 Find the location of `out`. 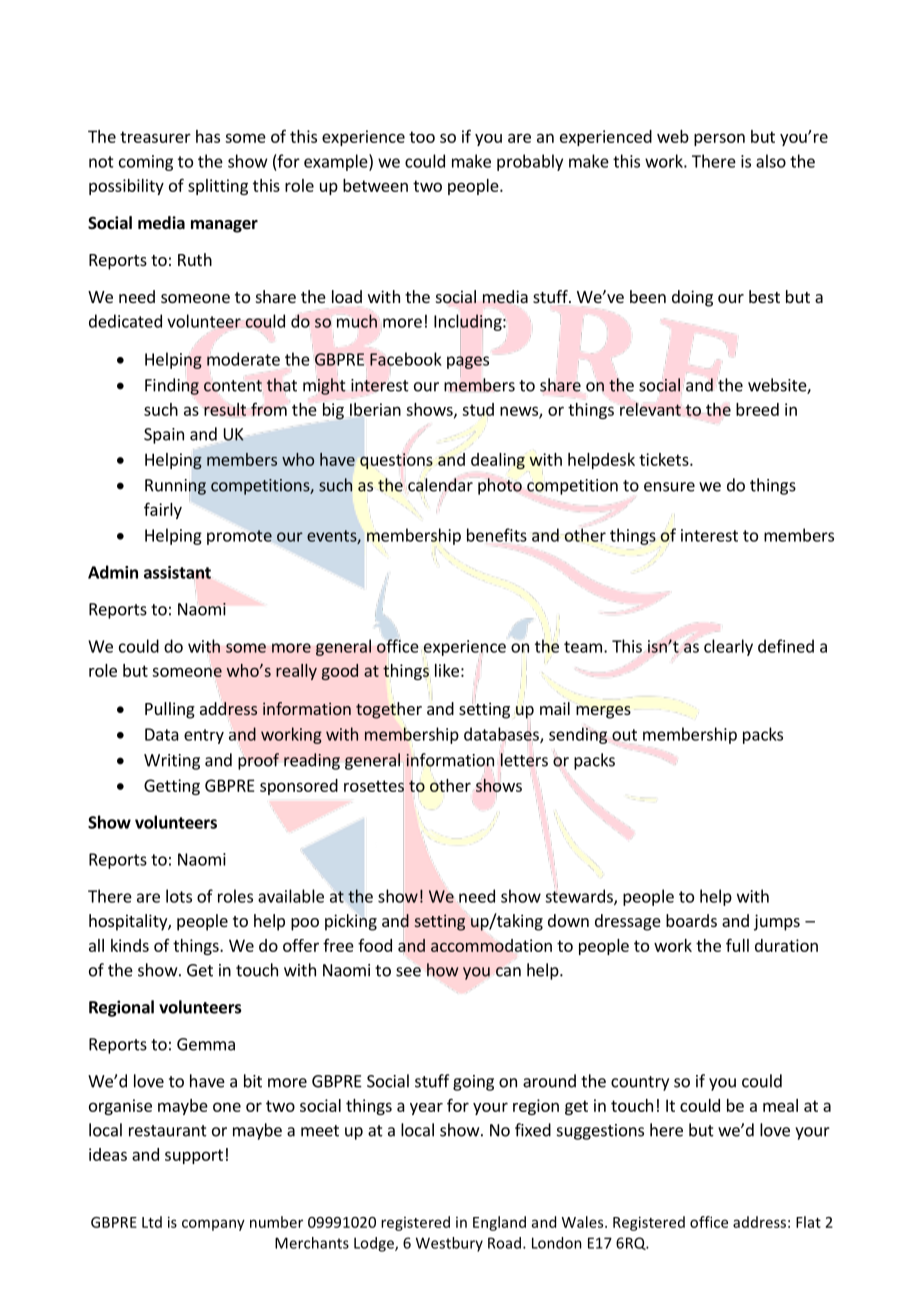

out is located at coordinates (624, 736).
